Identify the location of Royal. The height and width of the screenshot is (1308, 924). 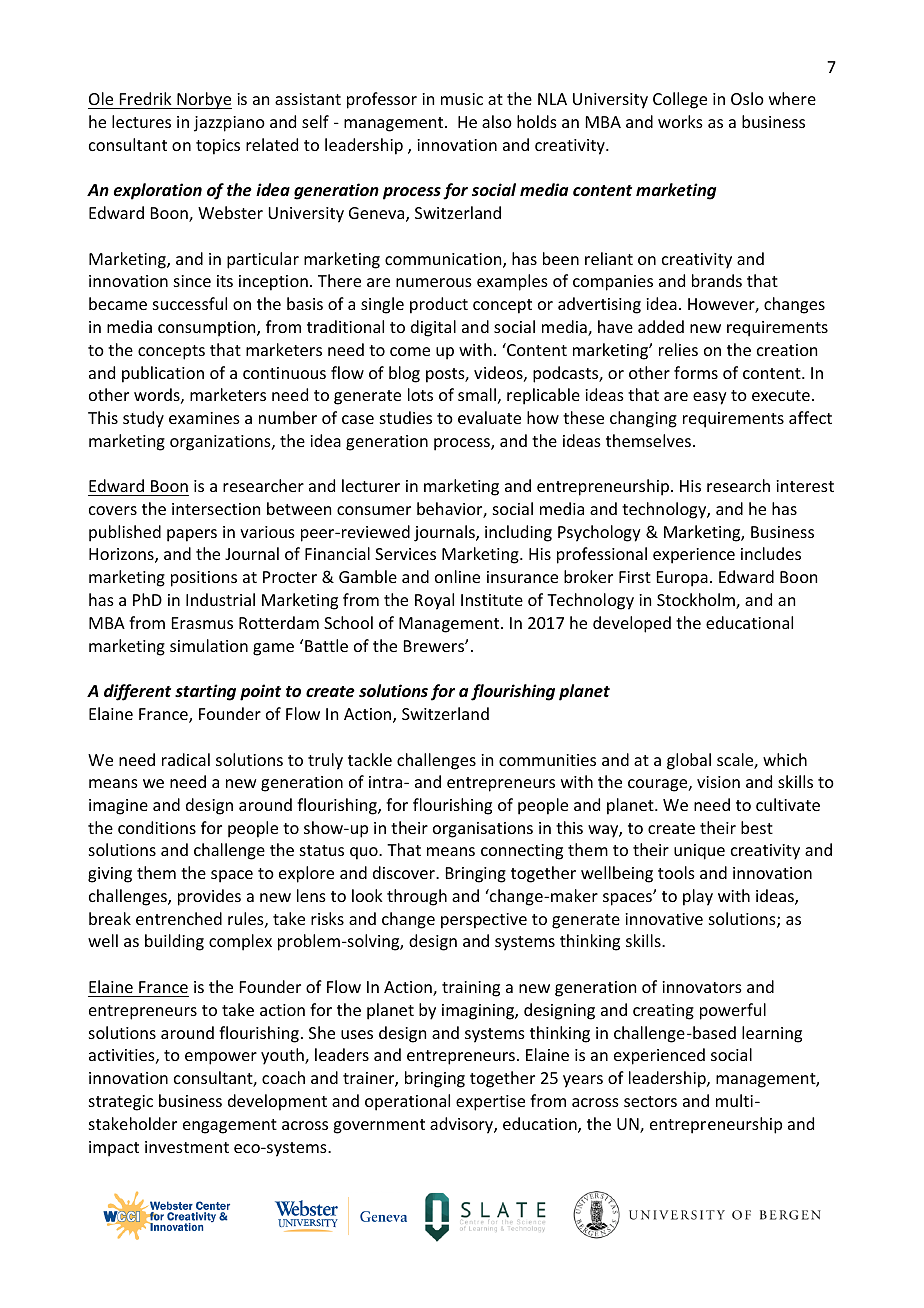
(434, 601).
